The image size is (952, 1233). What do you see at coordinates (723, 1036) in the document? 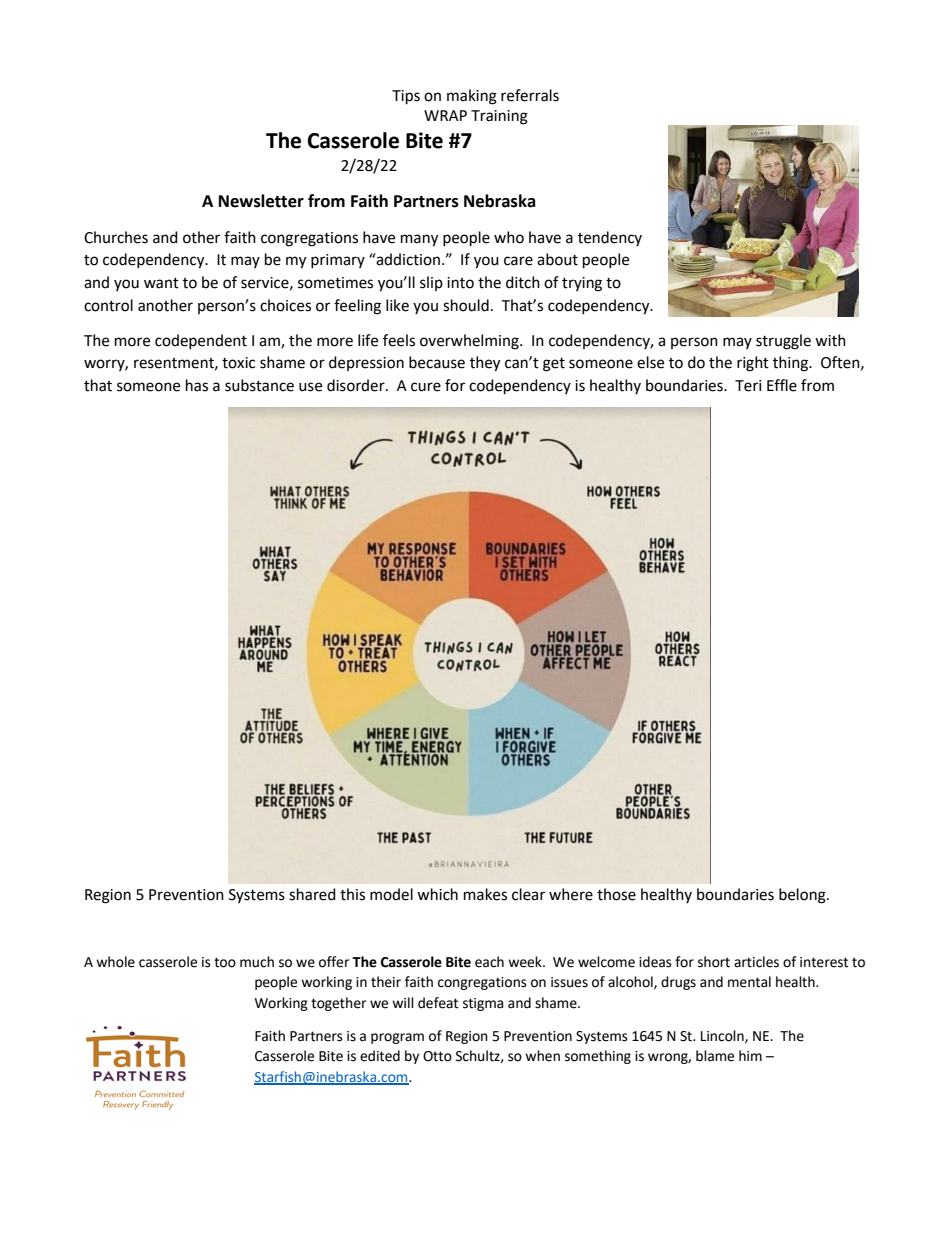
I see `Lincoln` at bounding box center [723, 1036].
